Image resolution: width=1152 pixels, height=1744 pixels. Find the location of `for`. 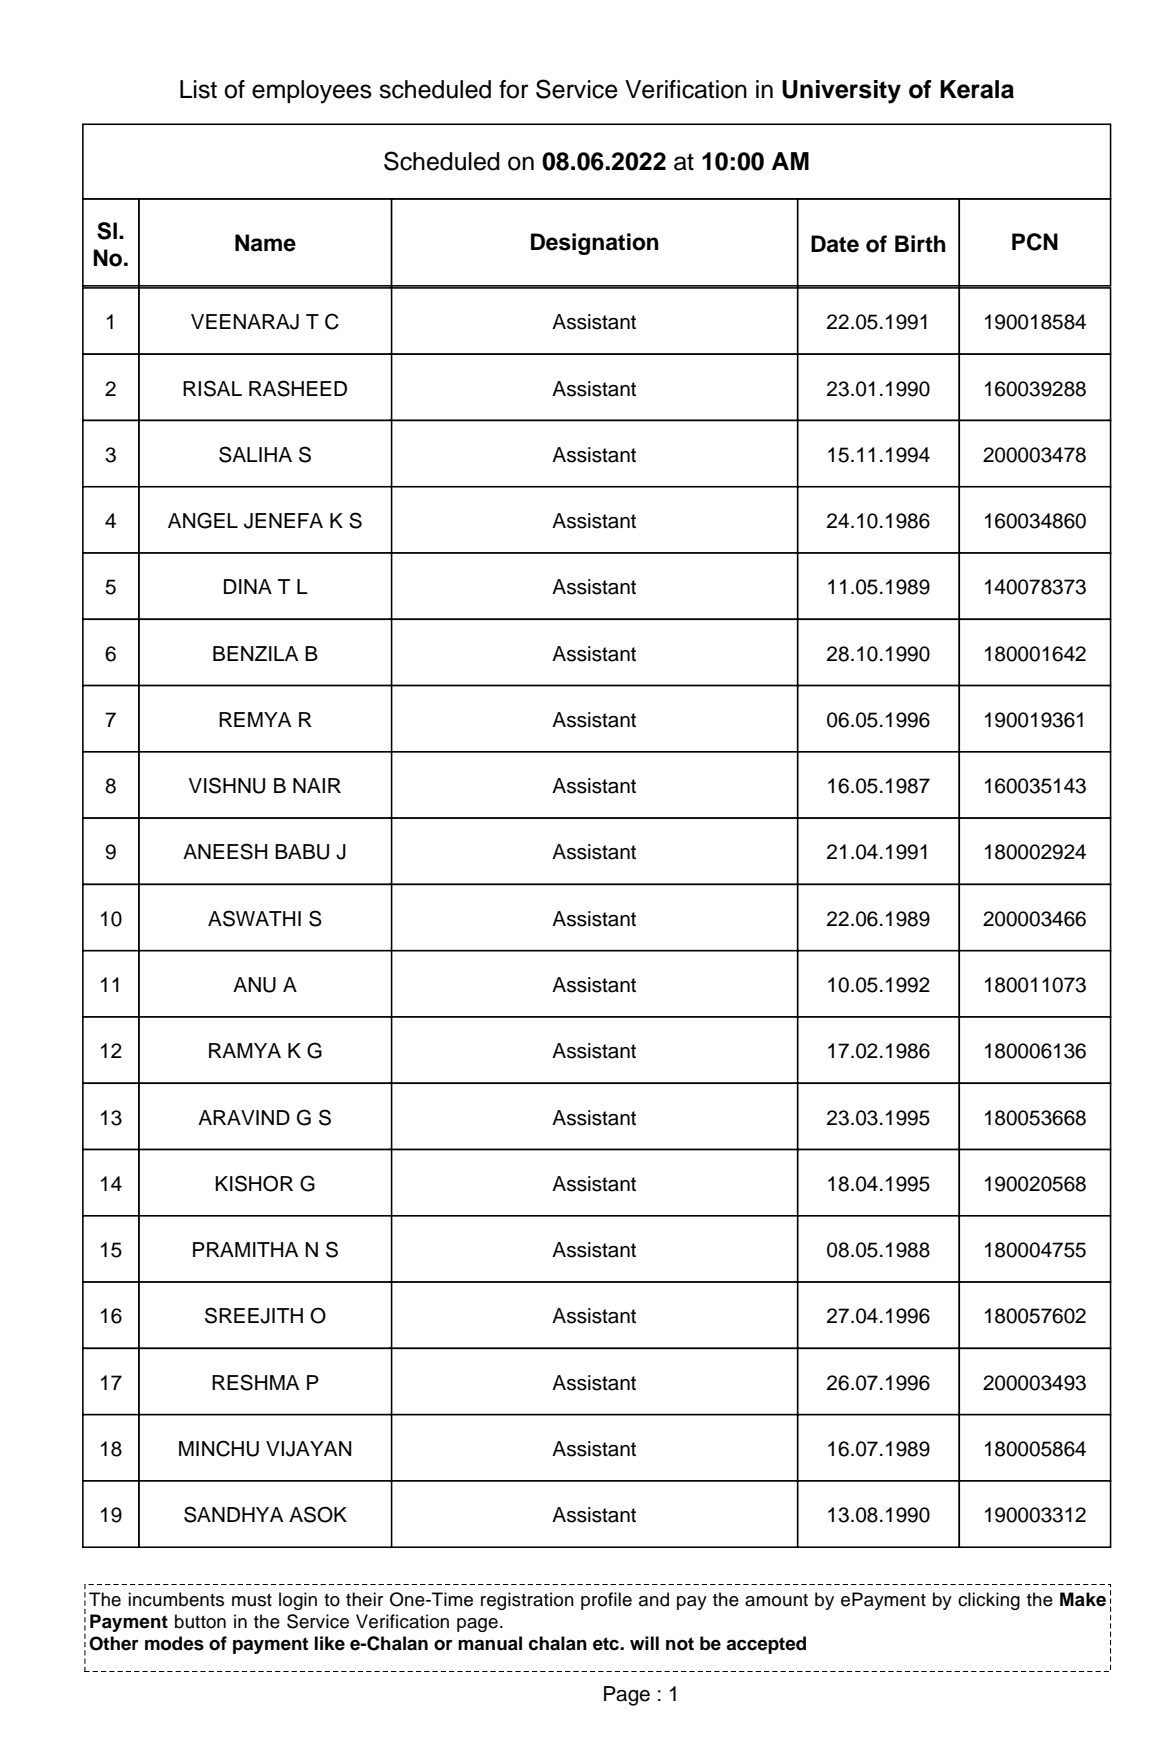

for is located at coordinates (514, 89).
